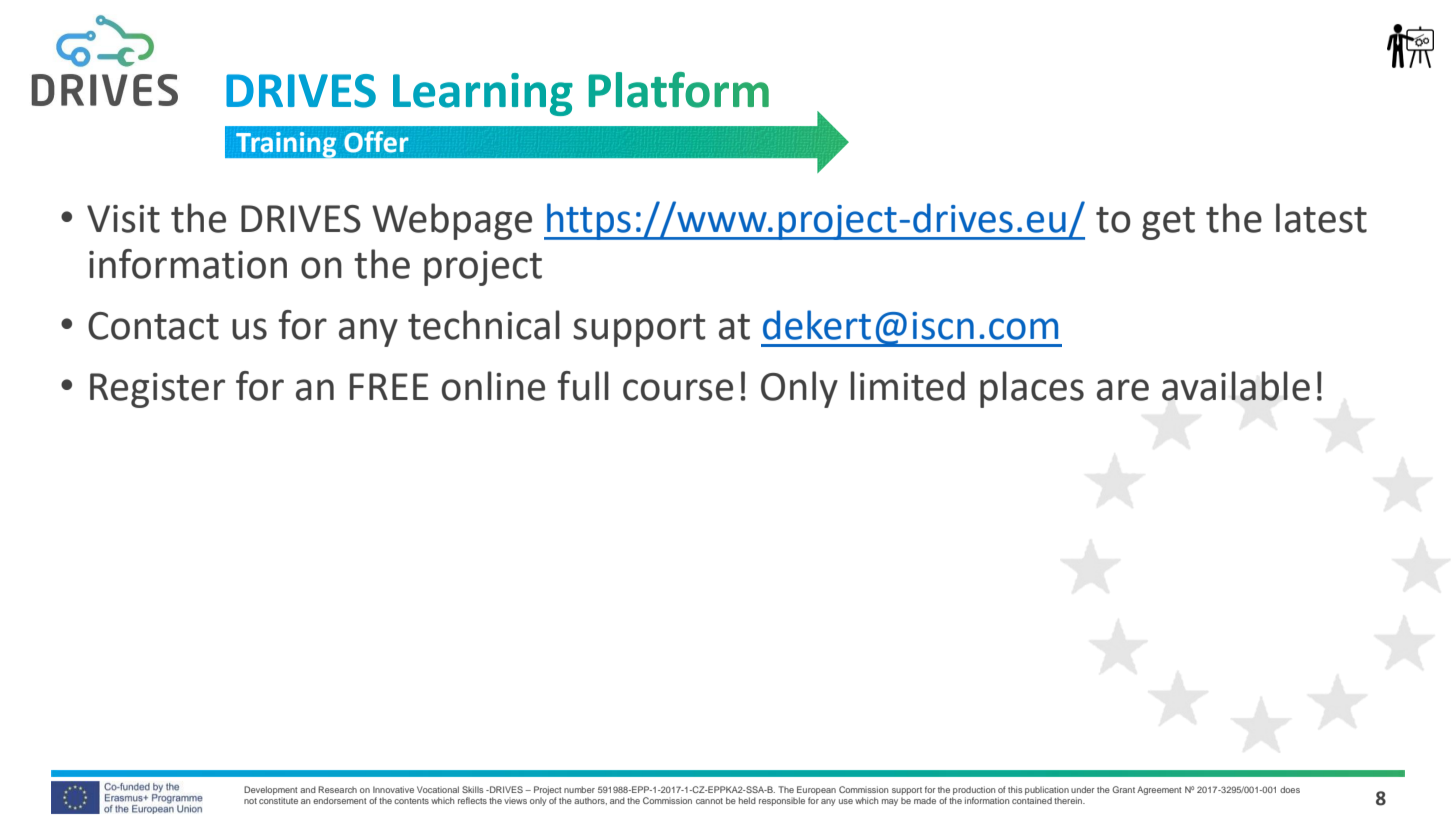 The width and height of the page is (1456, 819). I want to click on course, so click(678, 390).
